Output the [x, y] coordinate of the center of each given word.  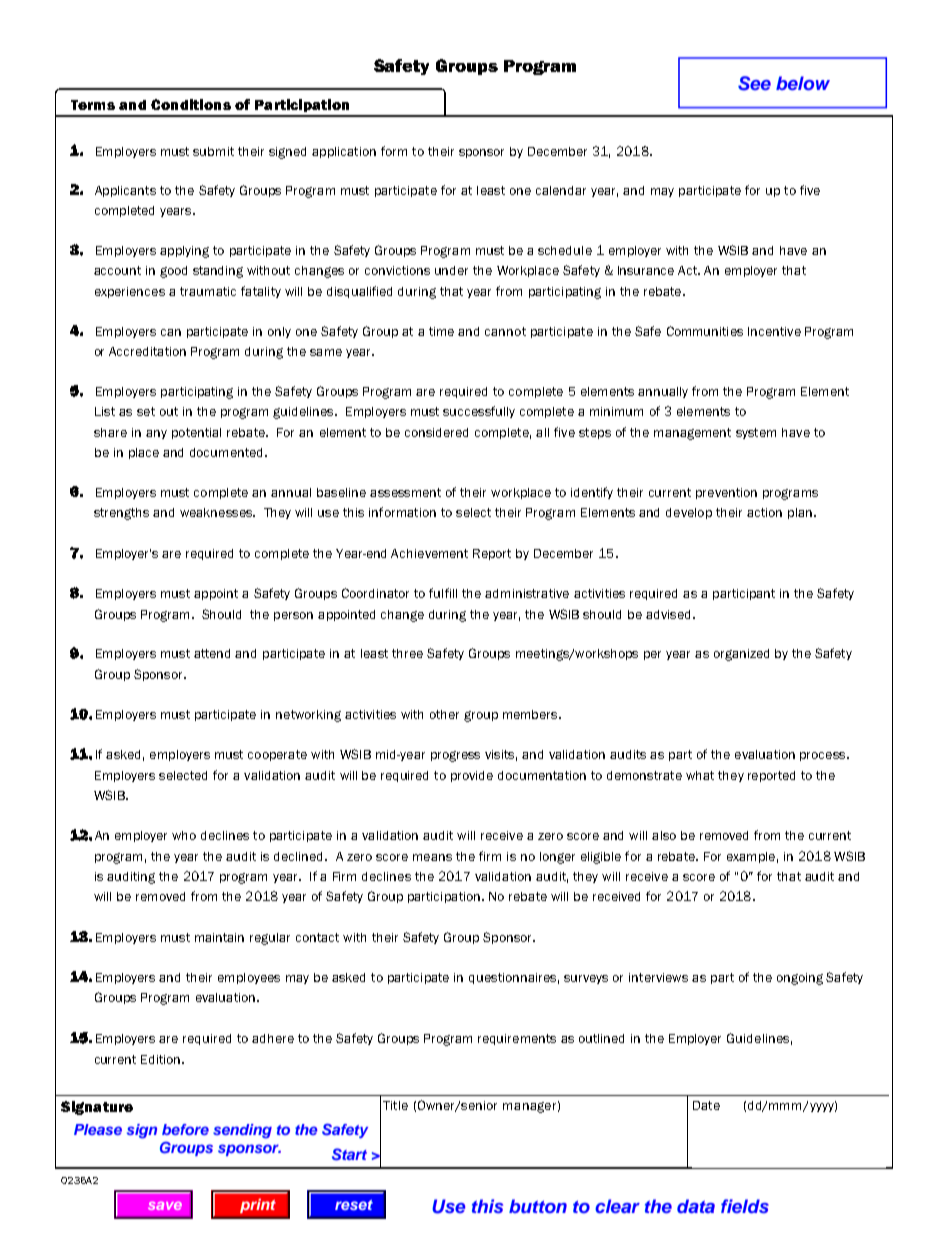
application [344, 152]
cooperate [277, 755]
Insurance [646, 270]
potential [196, 433]
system [756, 433]
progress [455, 756]
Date [706, 1105]
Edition [162, 1059]
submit [213, 151]
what [700, 775]
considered [436, 432]
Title [395, 1105]
